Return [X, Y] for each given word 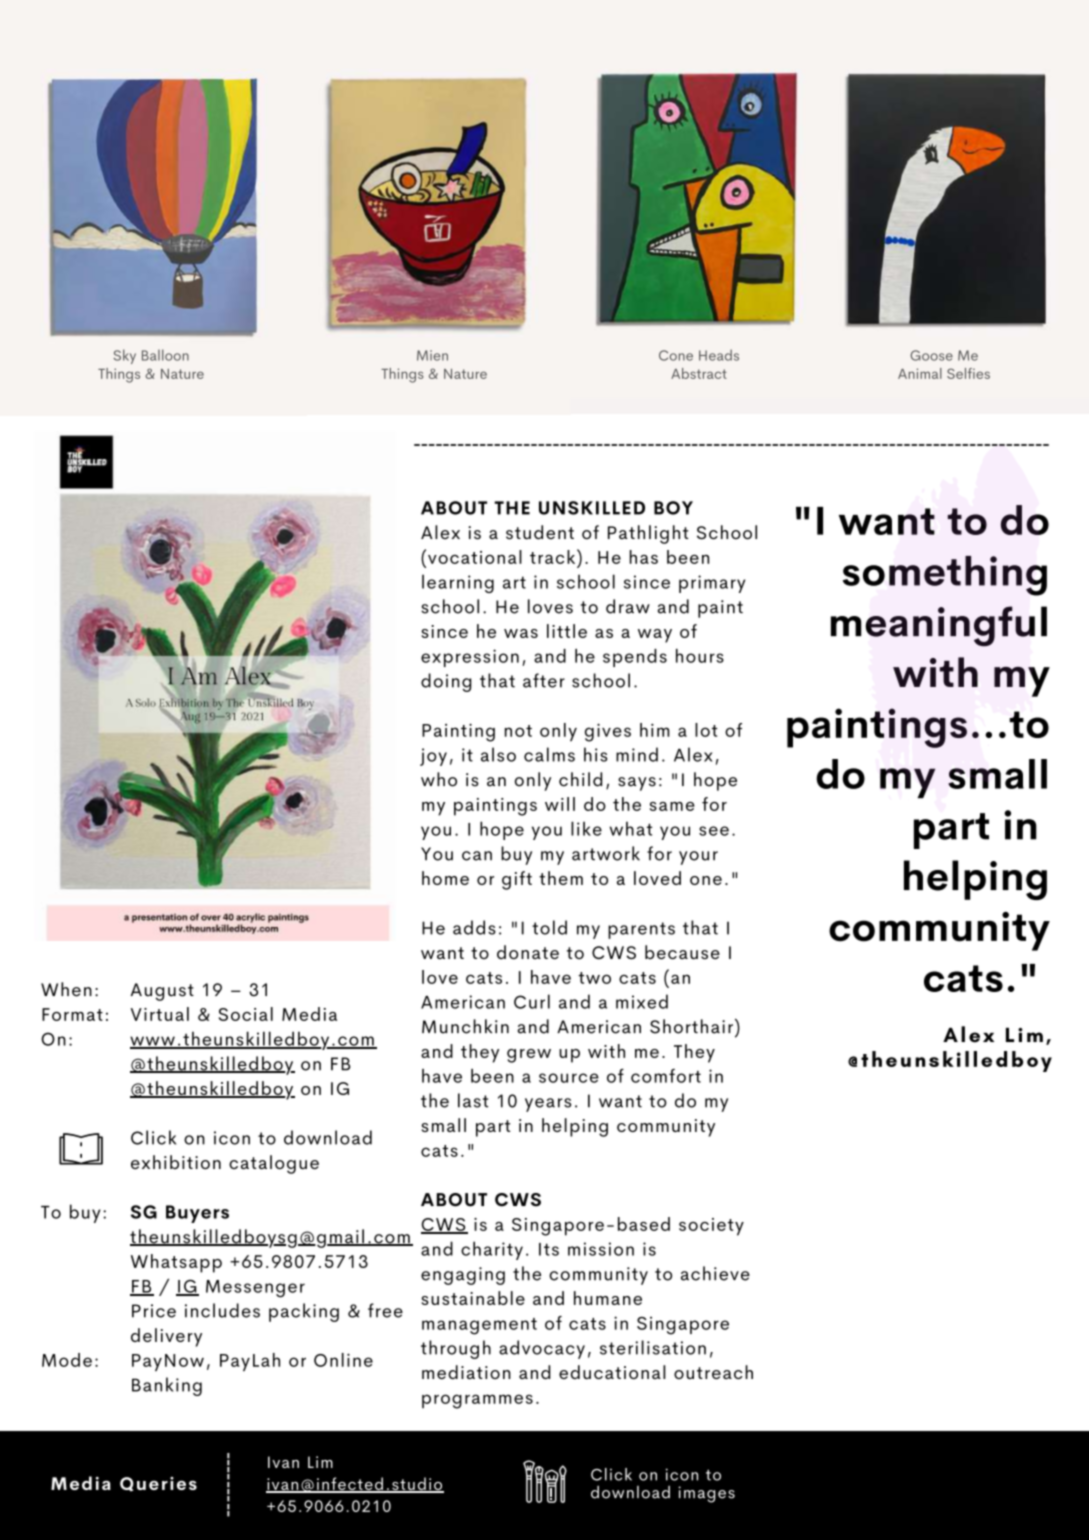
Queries [158, 1484]
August [162, 992]
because [682, 952]
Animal [920, 373]
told [549, 927]
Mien [432, 355]
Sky [124, 356]
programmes [477, 1401]
